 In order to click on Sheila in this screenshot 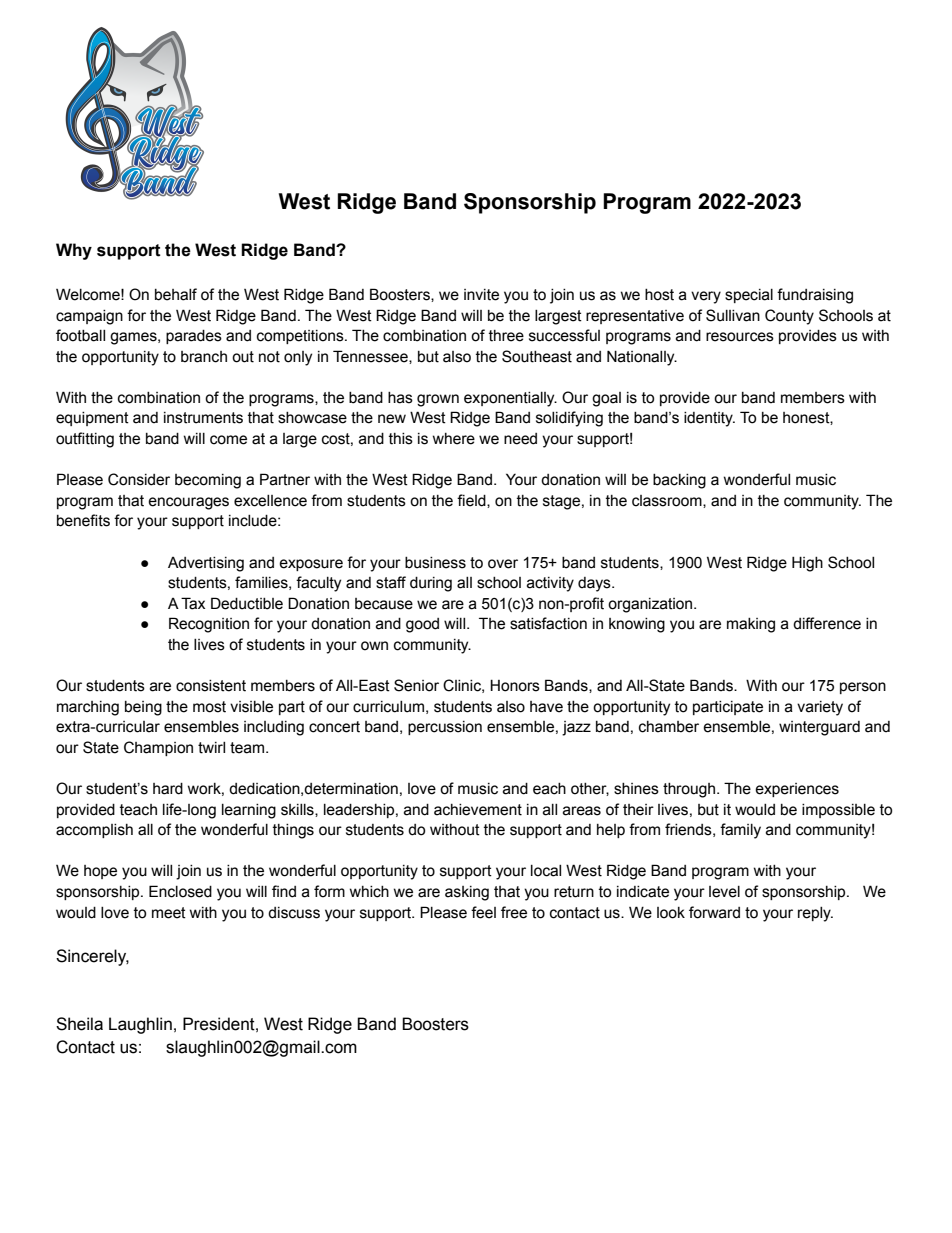, I will do `click(79, 1024)`.
